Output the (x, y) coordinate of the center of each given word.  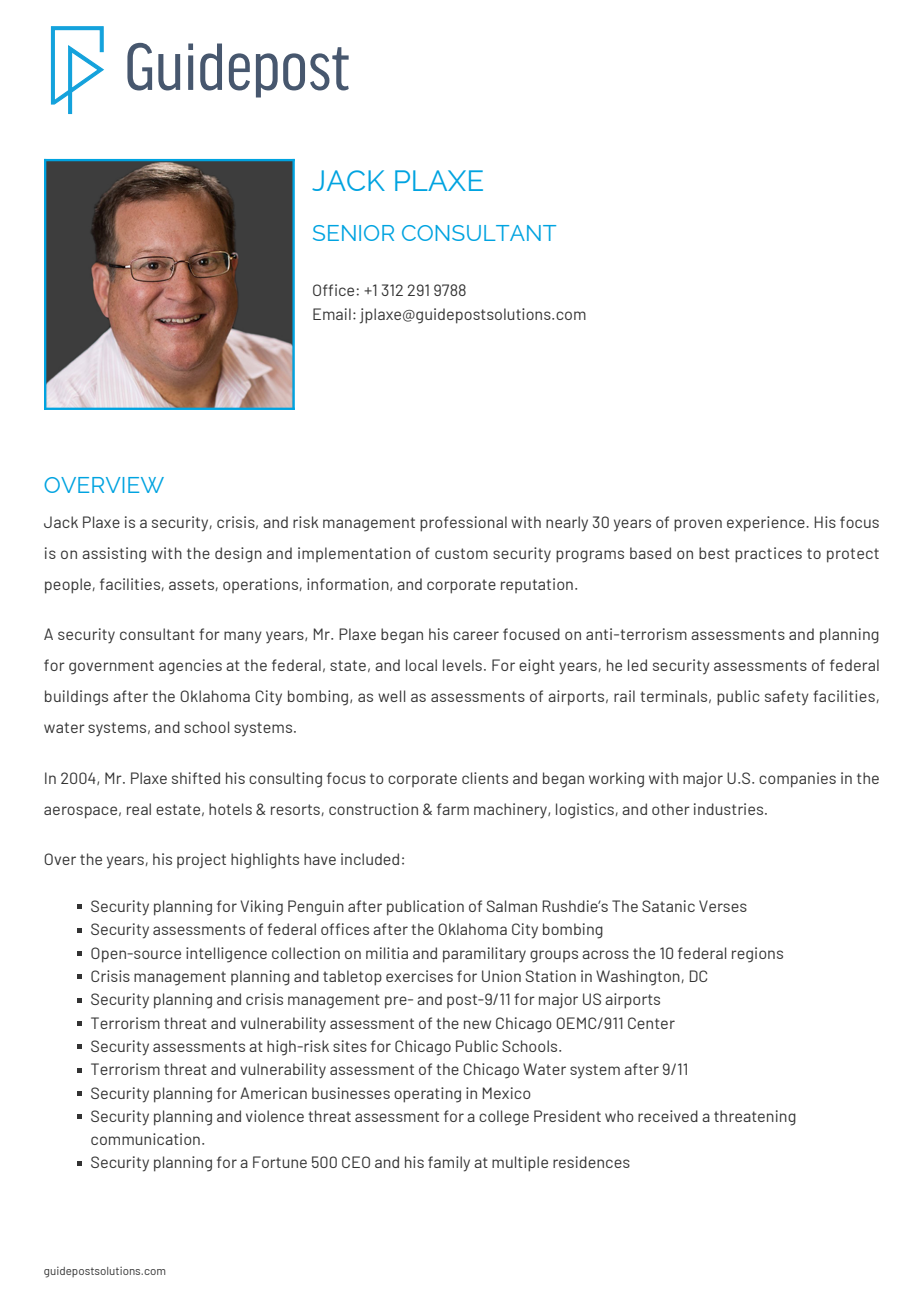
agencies (190, 667)
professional (463, 524)
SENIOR (353, 233)
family (449, 1164)
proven (698, 525)
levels (462, 665)
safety (787, 698)
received (668, 1116)
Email (332, 314)
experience (767, 524)
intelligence (226, 955)
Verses (723, 906)
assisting (114, 555)
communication (145, 1139)
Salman (512, 906)
